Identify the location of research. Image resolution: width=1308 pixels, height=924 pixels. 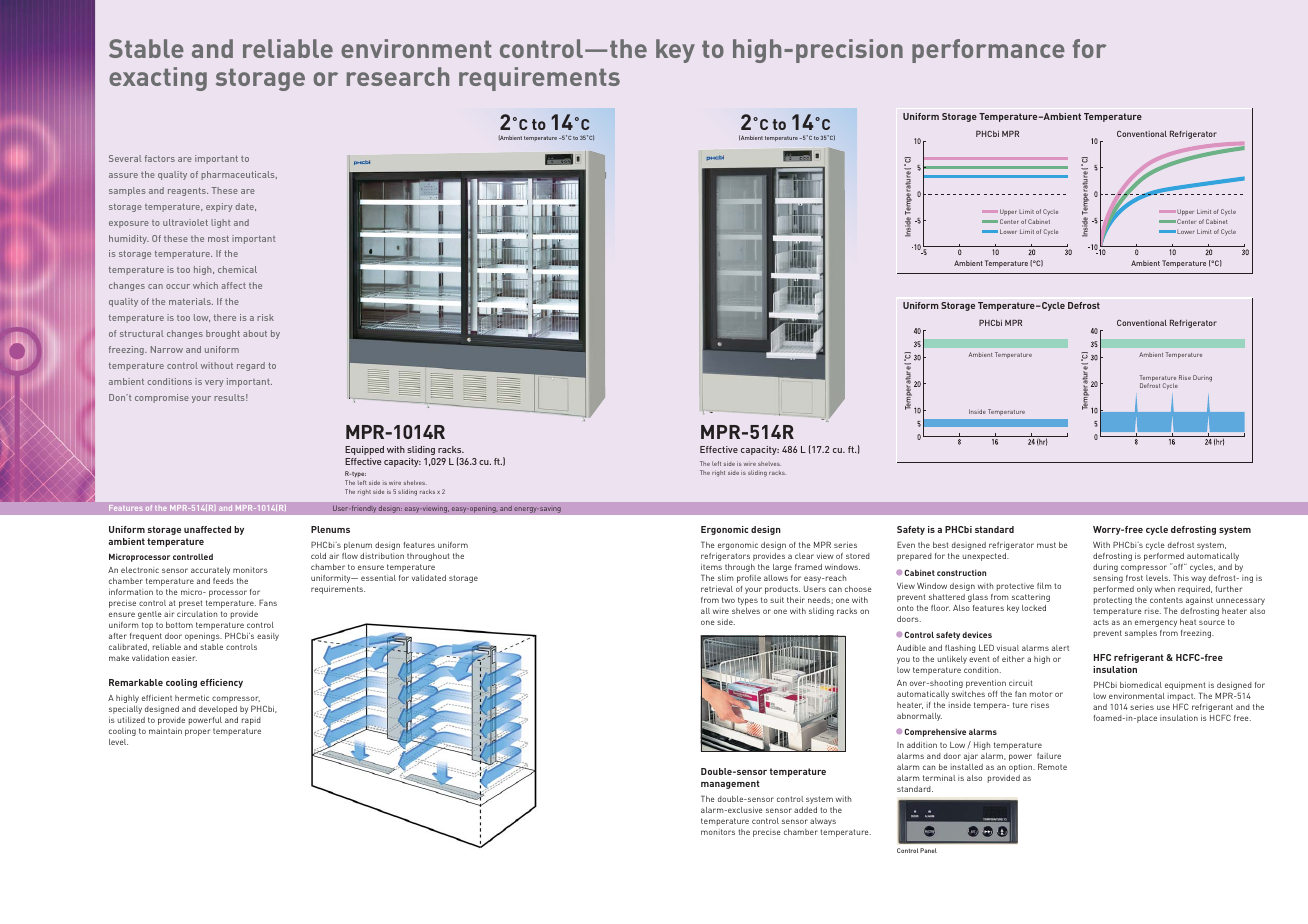
(398, 76).
